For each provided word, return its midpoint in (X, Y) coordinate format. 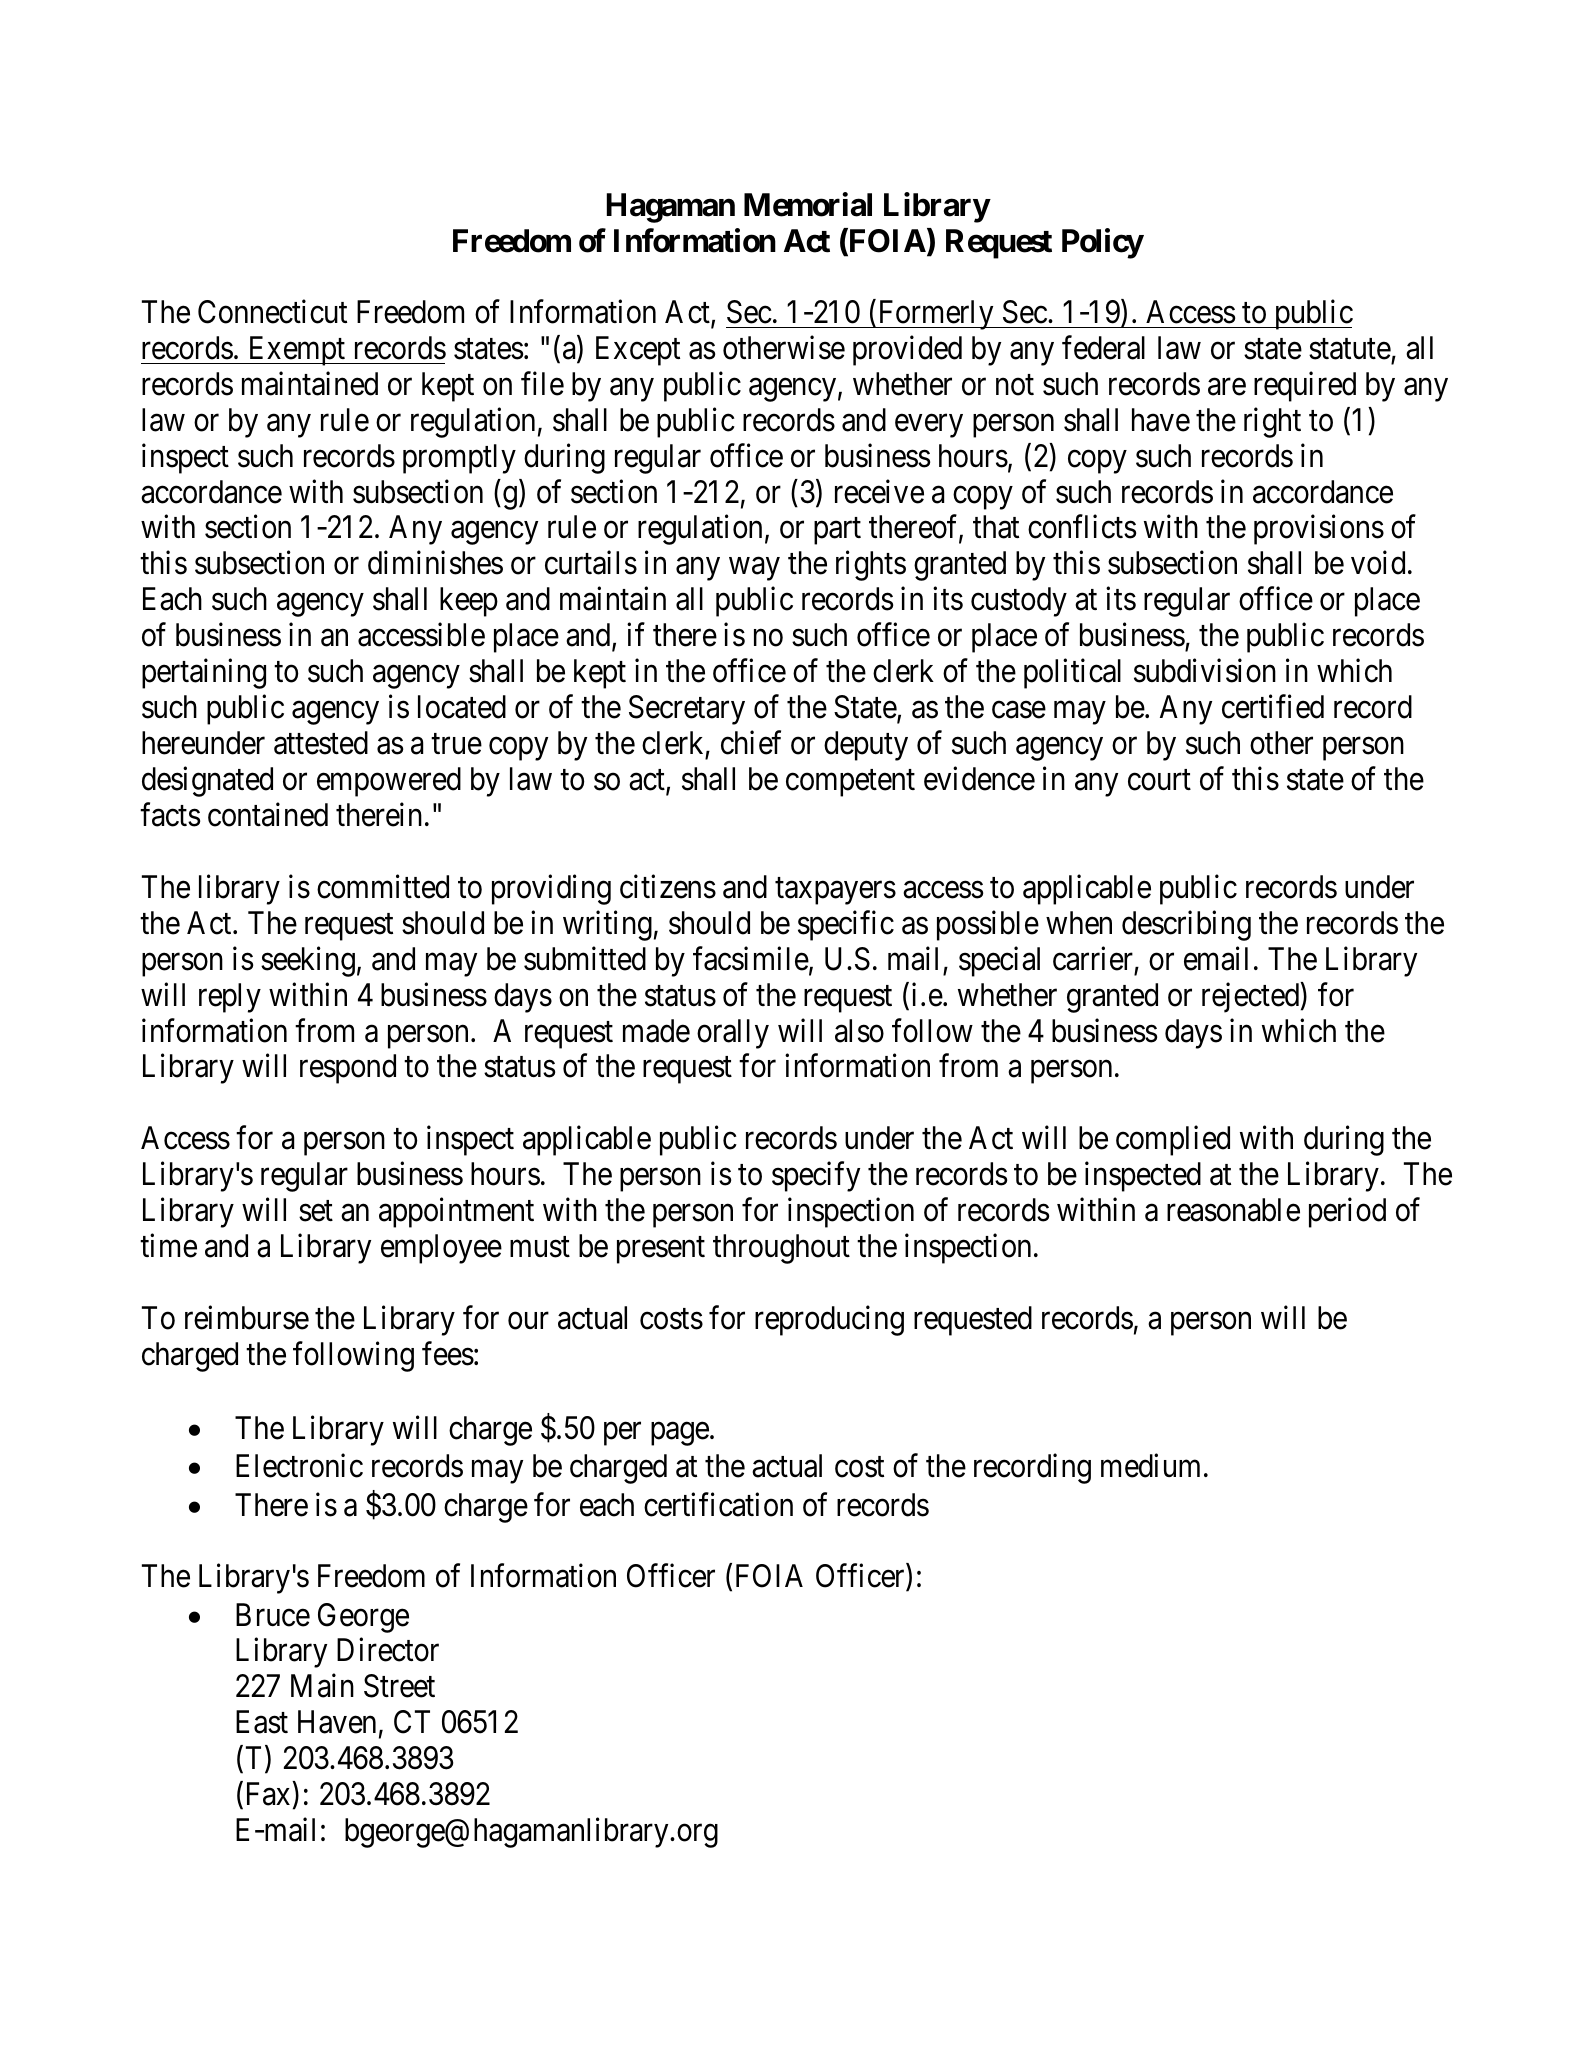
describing (1186, 925)
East (262, 1722)
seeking (308, 961)
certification (718, 1504)
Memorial (808, 204)
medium (1150, 1466)
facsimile (751, 958)
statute (1350, 349)
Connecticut (272, 312)
